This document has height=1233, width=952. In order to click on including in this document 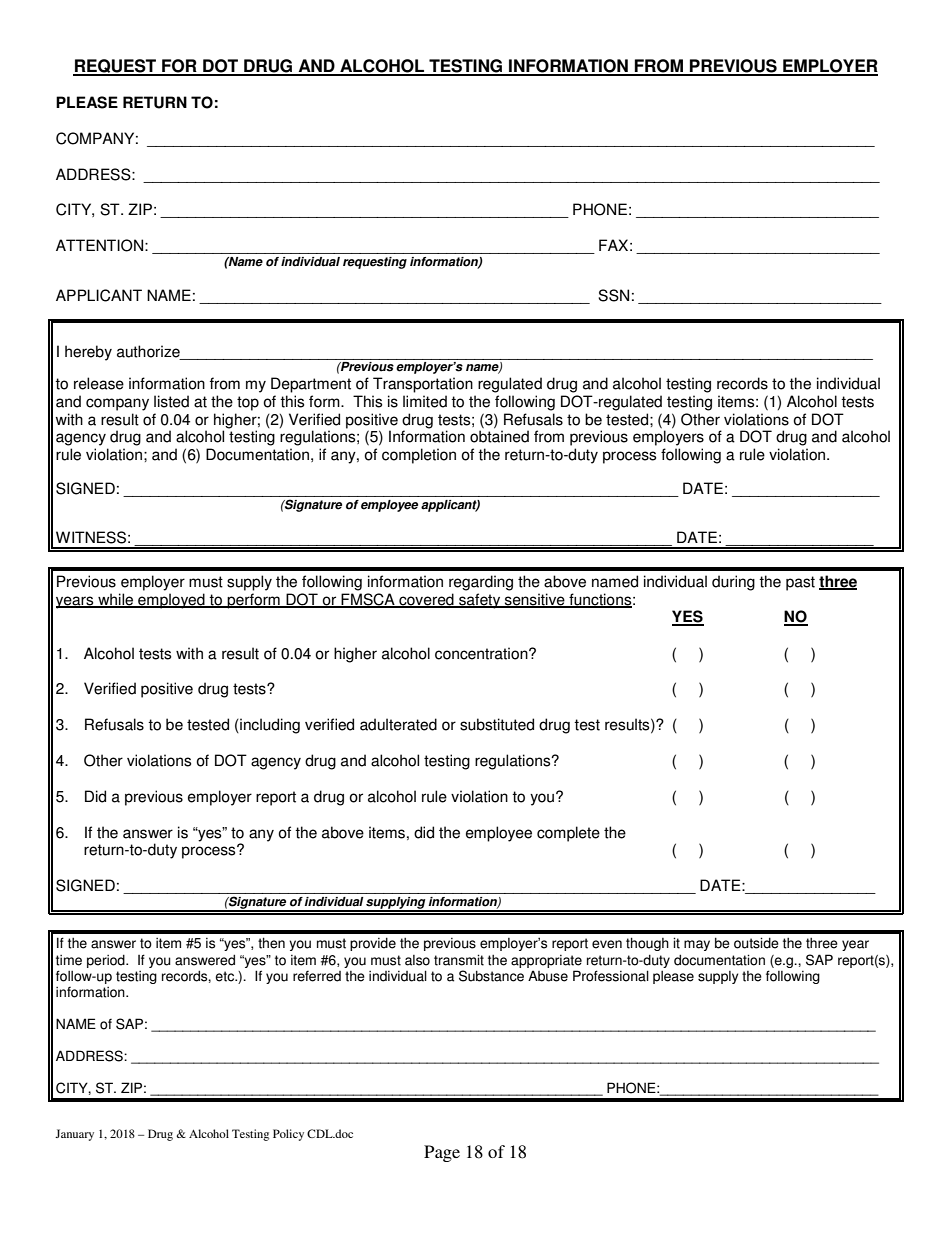, I will do `click(269, 726)`.
